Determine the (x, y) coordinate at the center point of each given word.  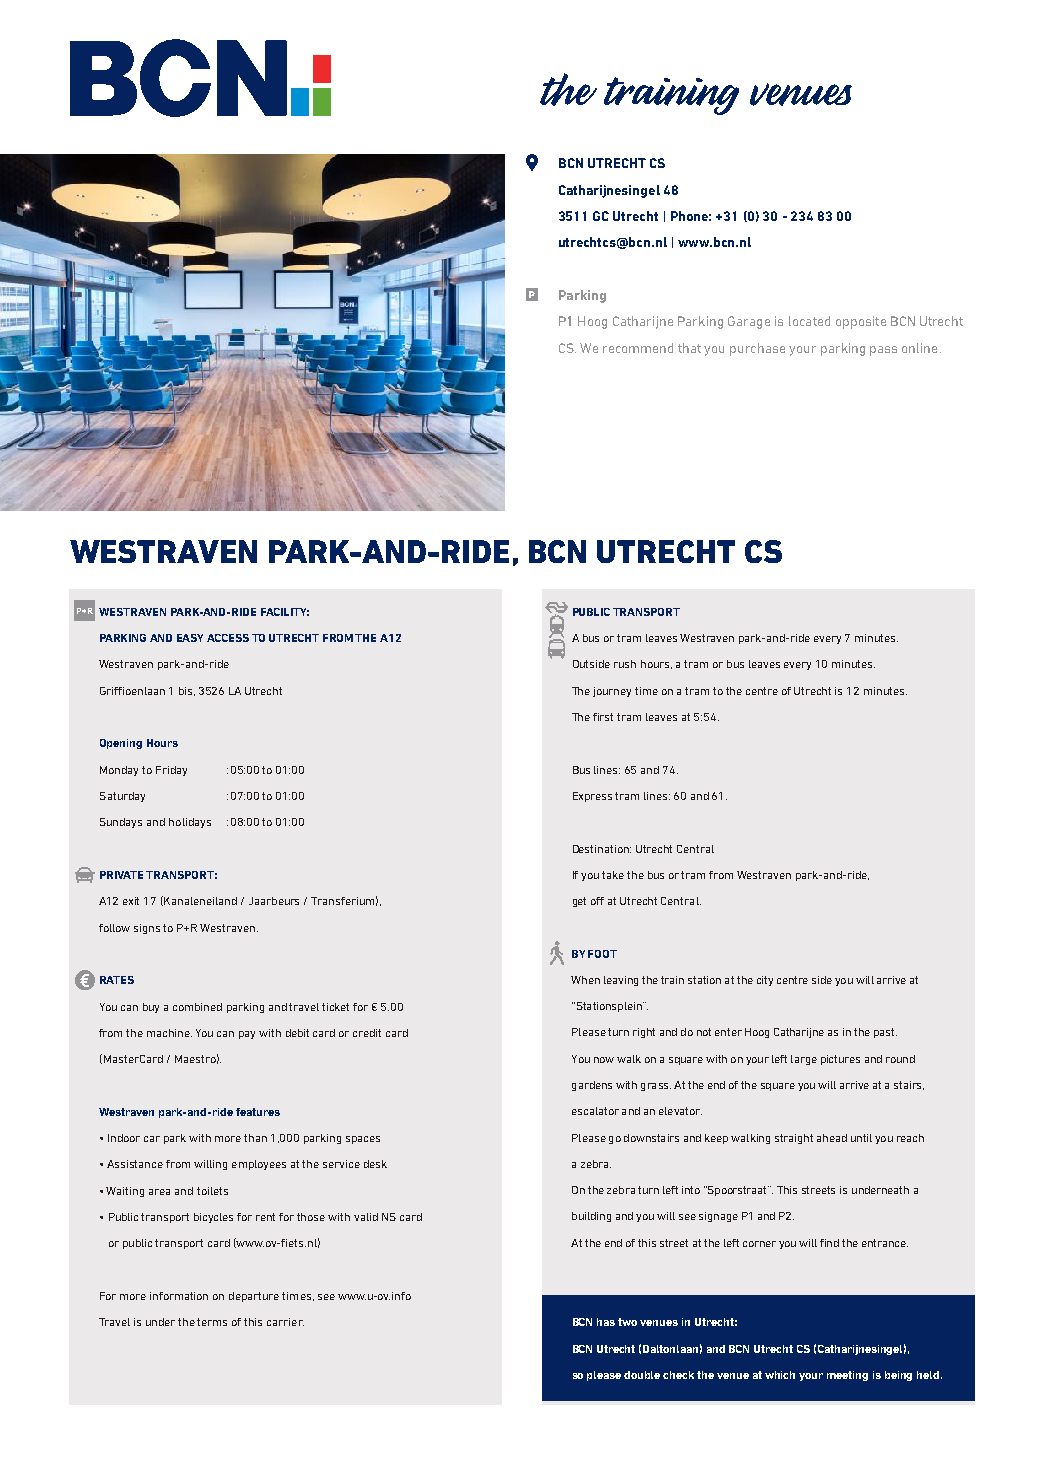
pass (883, 351)
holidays (190, 823)
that (689, 348)
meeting (847, 1376)
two (627, 1322)
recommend (638, 348)
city (765, 981)
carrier (285, 1322)
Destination (602, 849)
